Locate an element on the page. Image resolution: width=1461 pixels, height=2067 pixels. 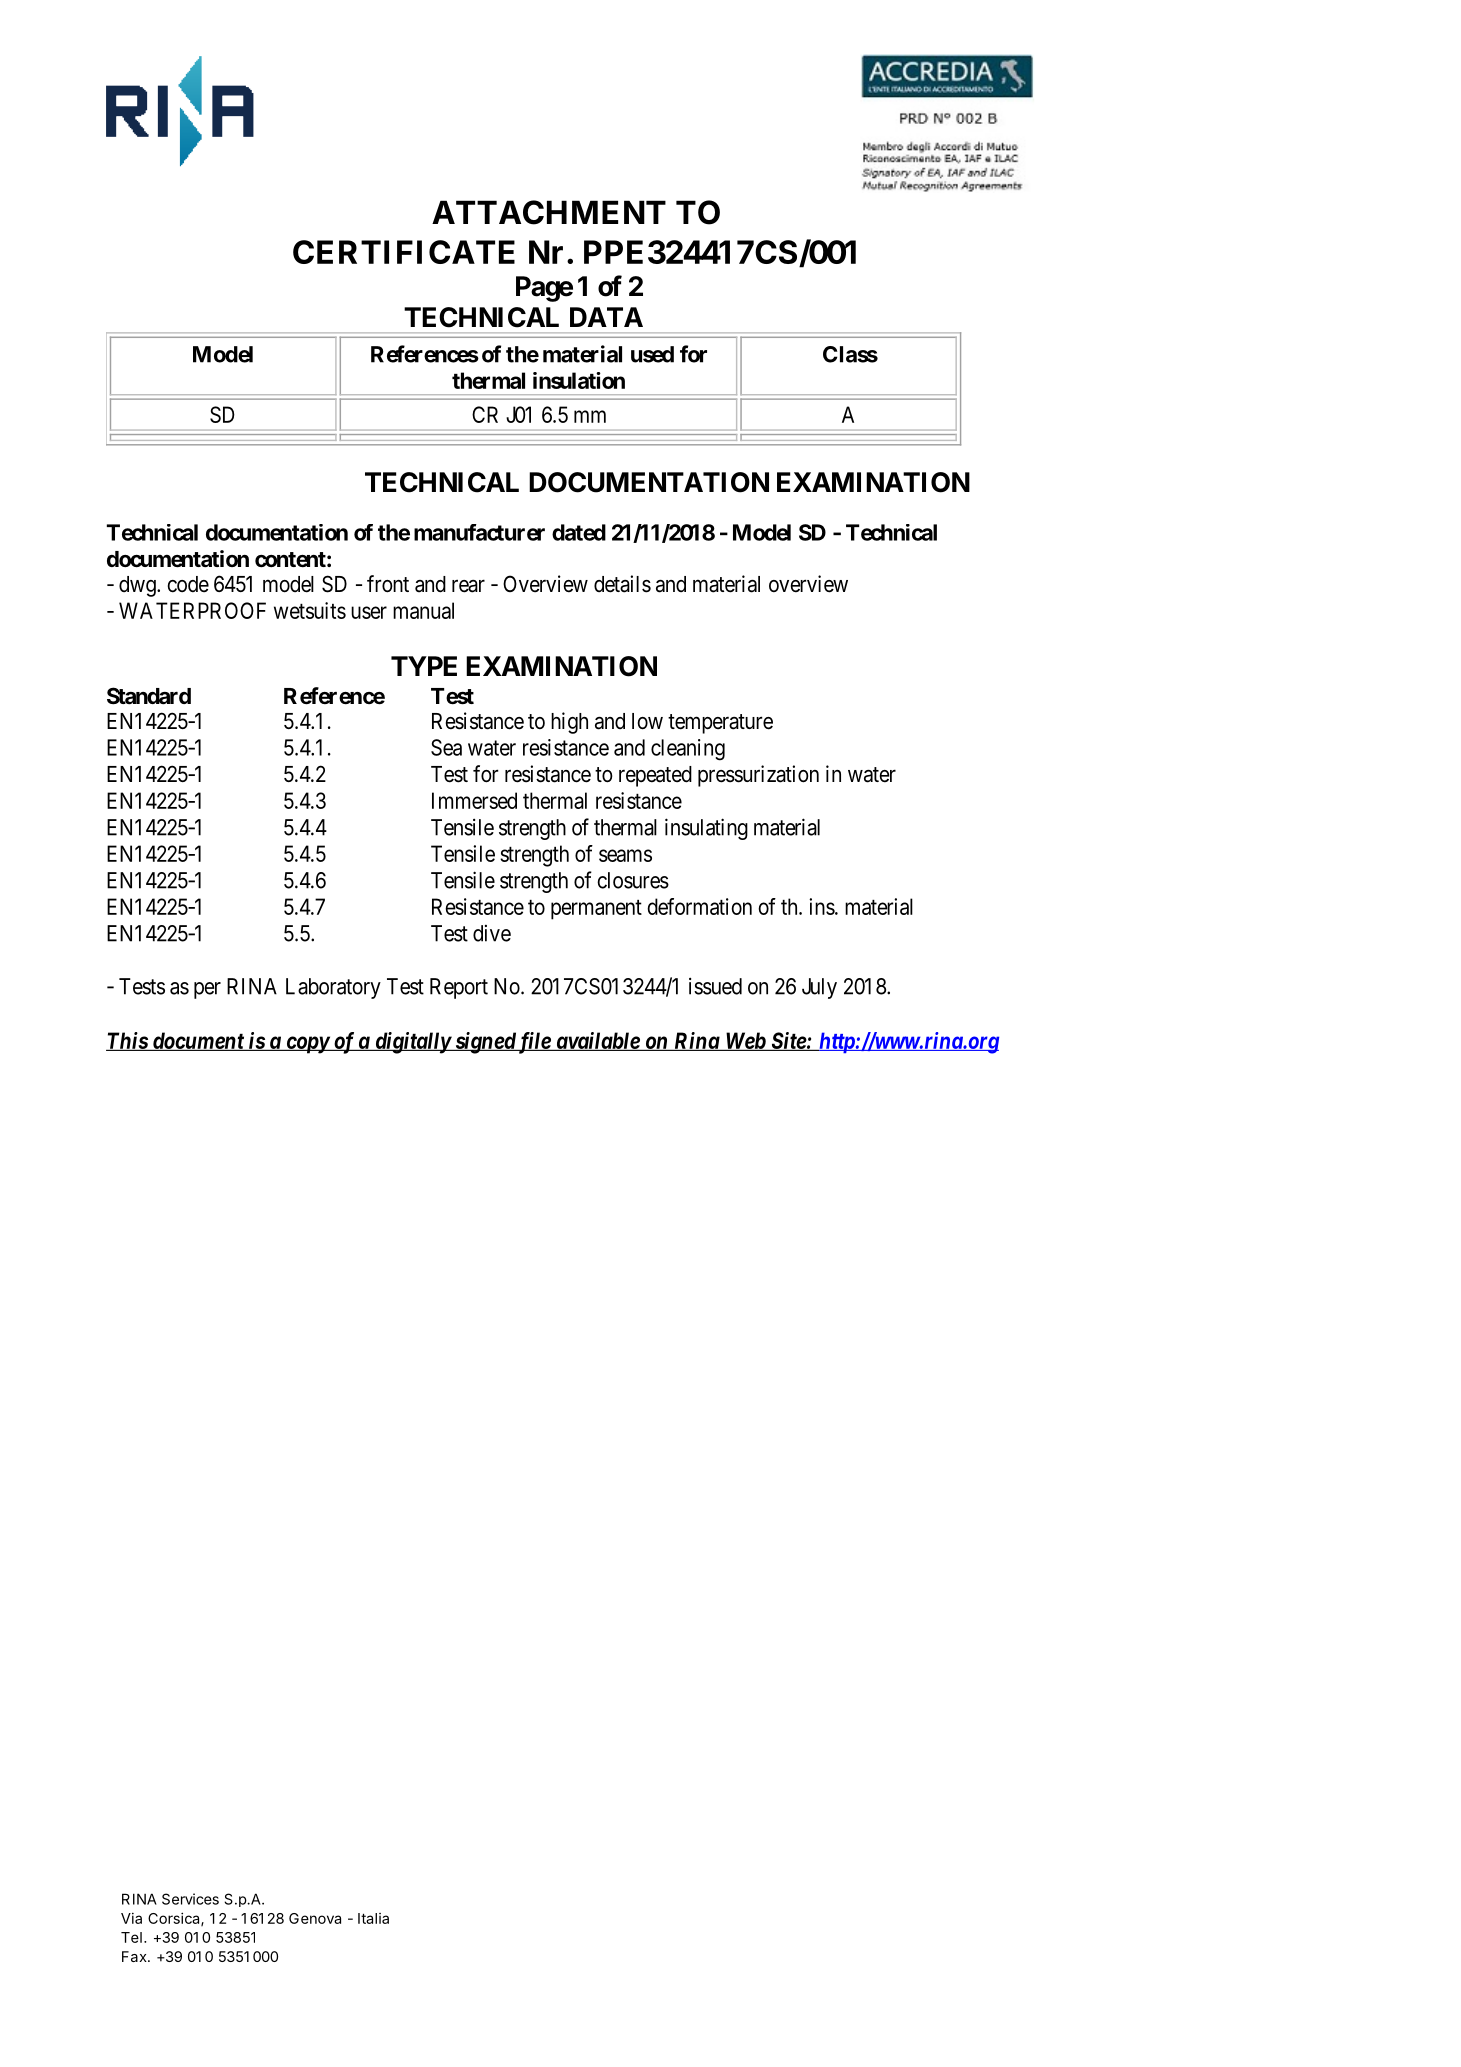
used is located at coordinates (652, 354).
